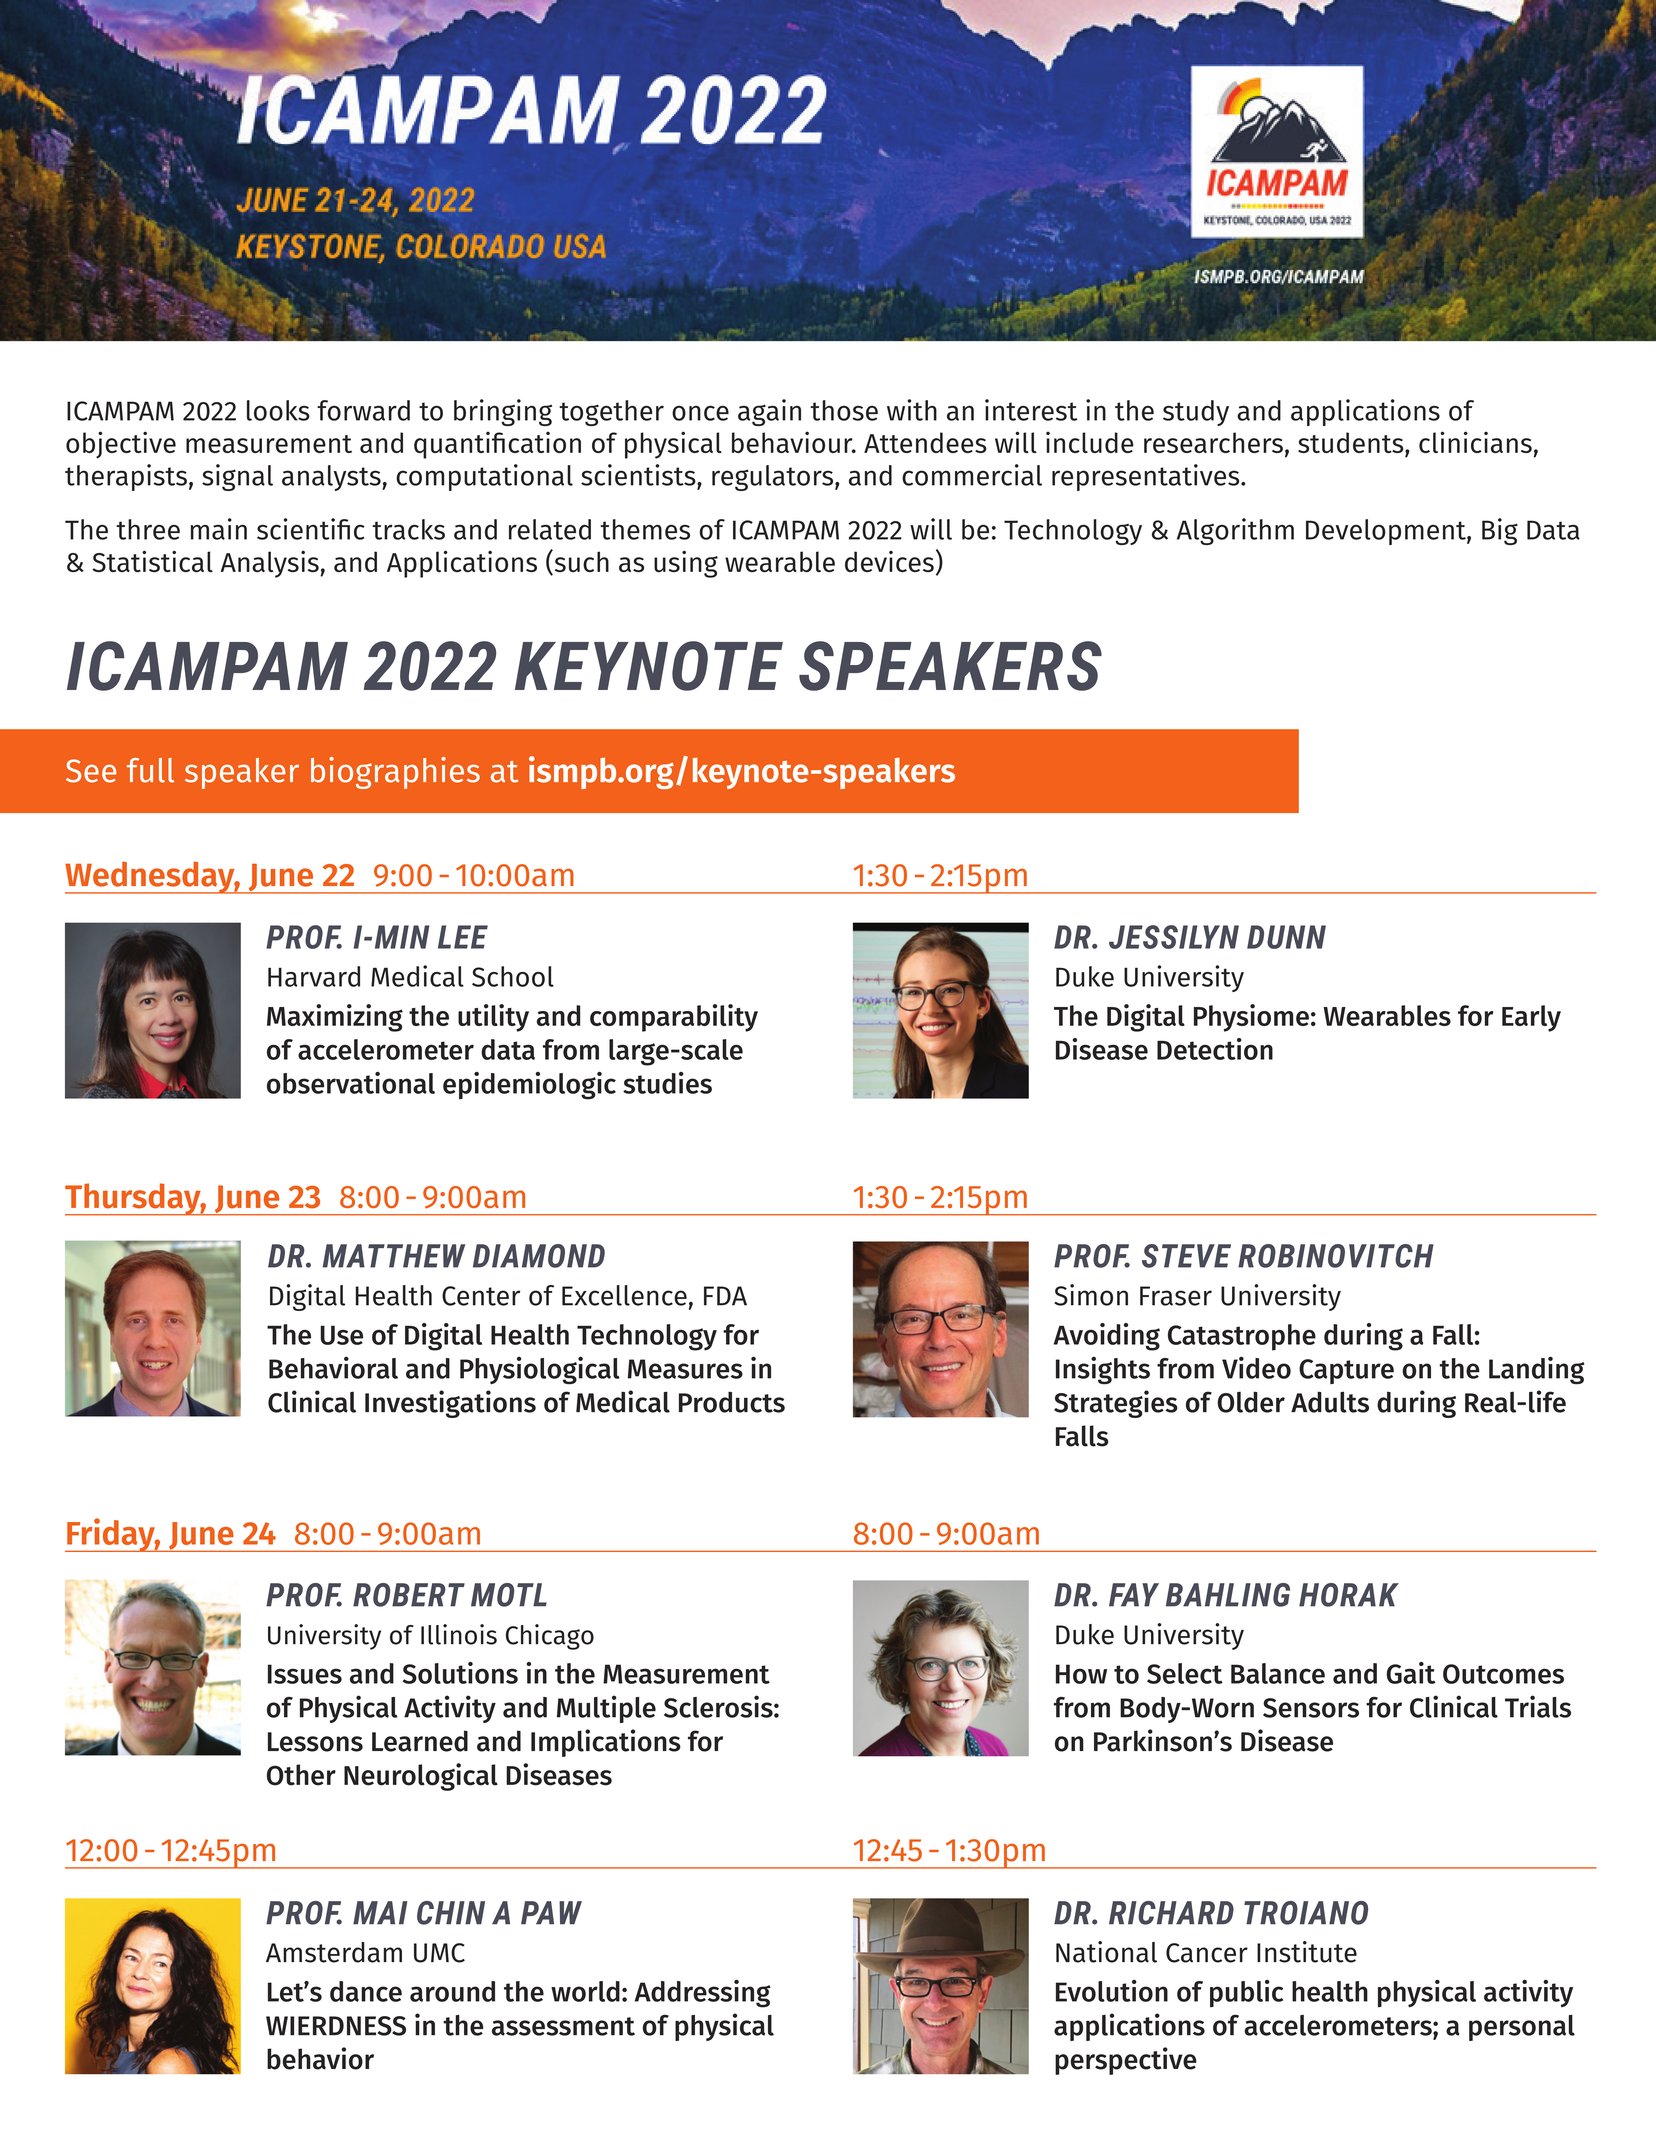 Image resolution: width=1656 pixels, height=2143 pixels. What do you see at coordinates (1186, 1256) in the image?
I see `STEVE` at bounding box center [1186, 1256].
